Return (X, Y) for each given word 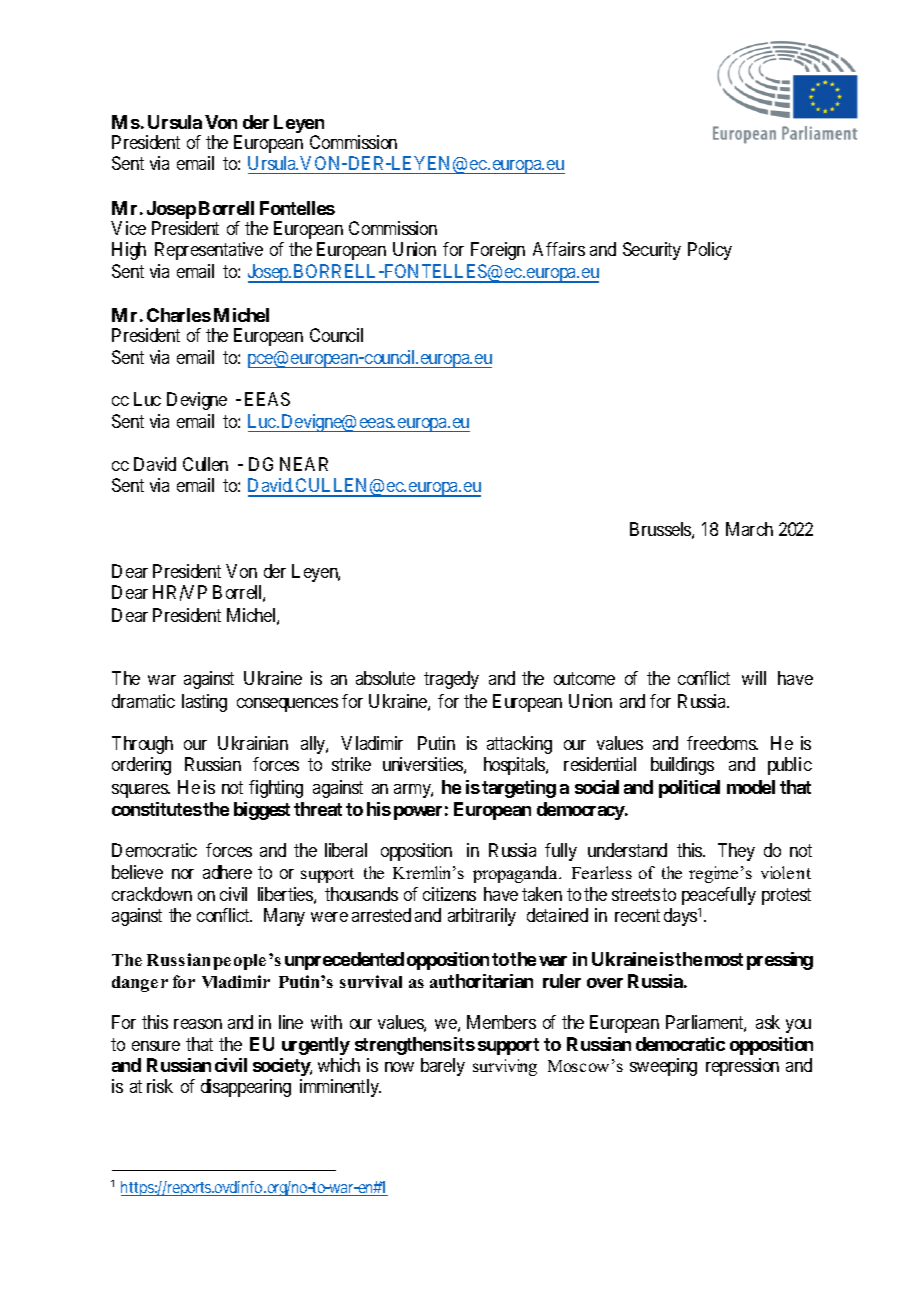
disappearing (246, 1088)
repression (742, 1067)
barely (443, 1067)
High (129, 251)
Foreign (498, 251)
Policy (710, 251)
